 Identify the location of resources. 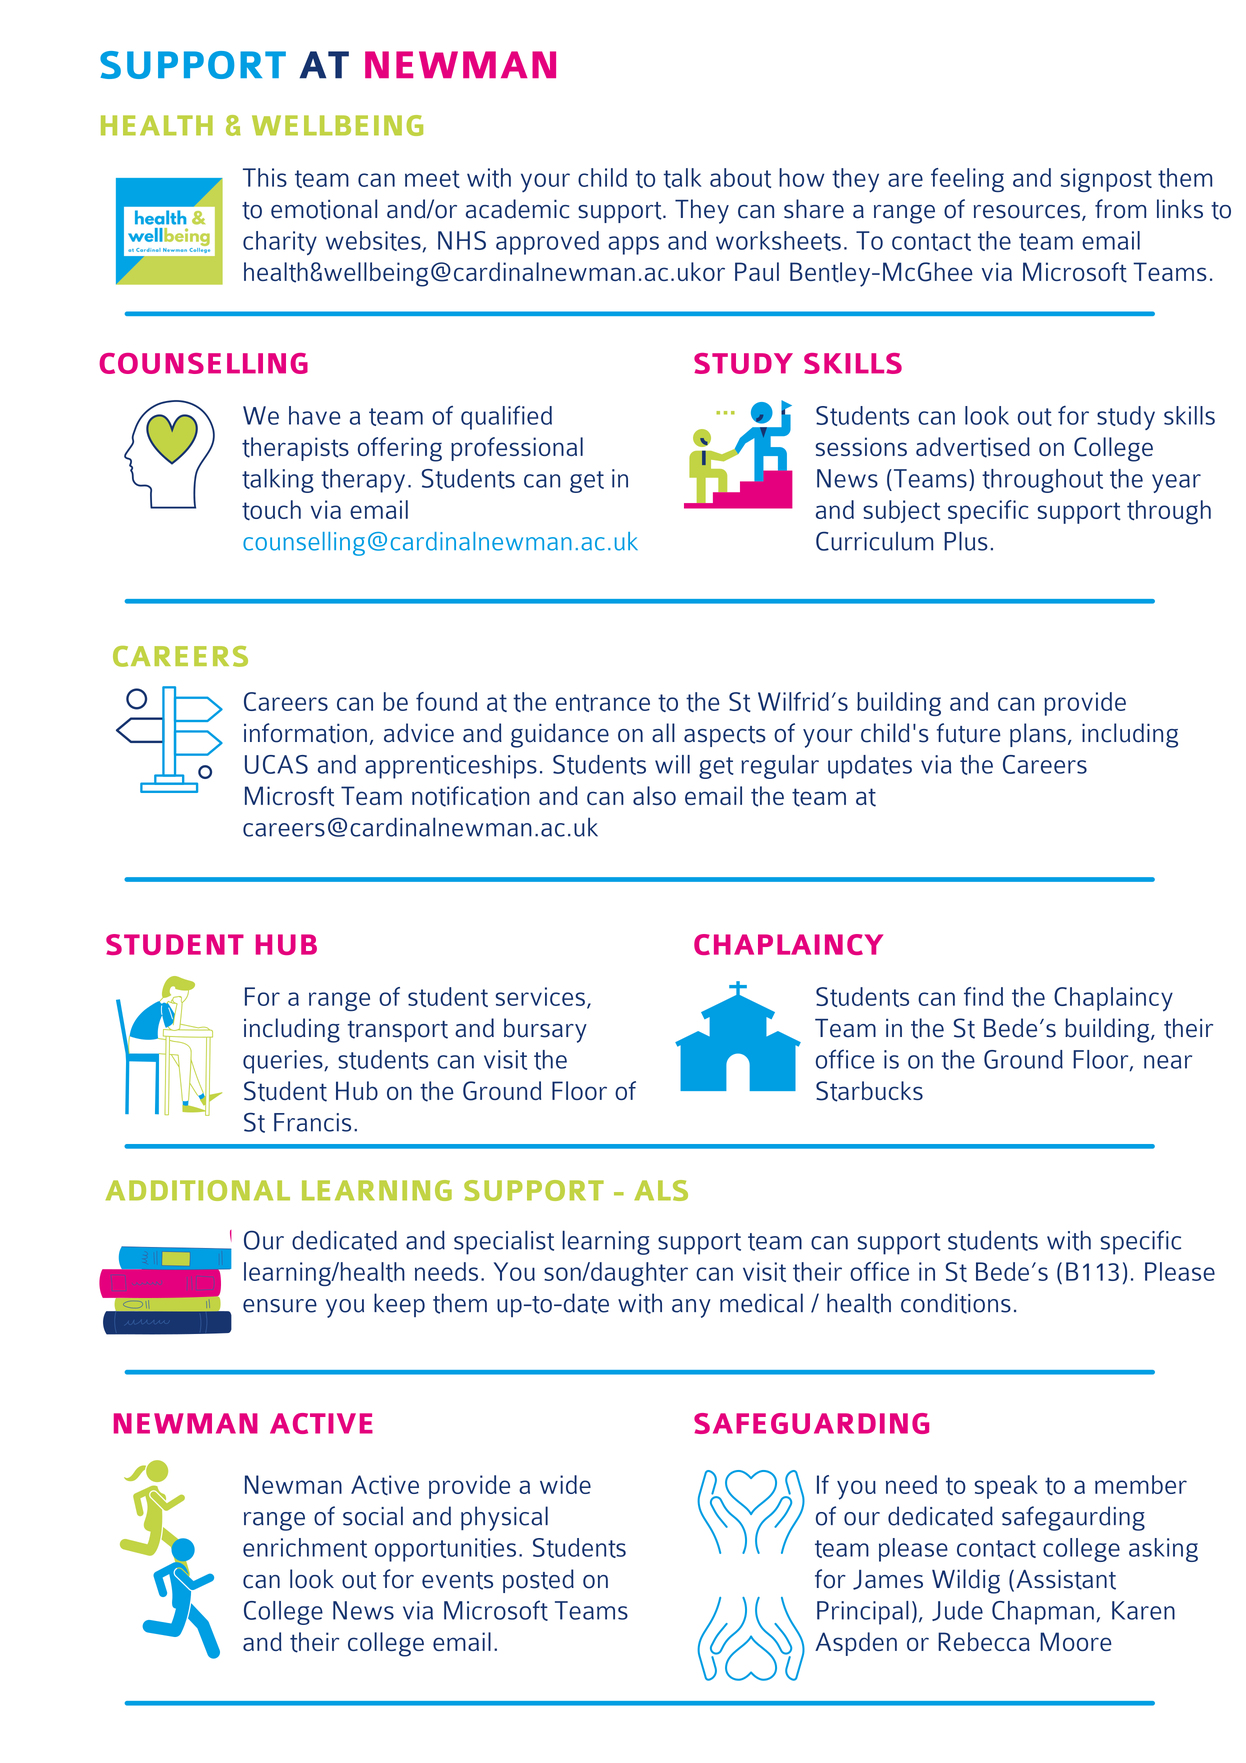
(1028, 213).
